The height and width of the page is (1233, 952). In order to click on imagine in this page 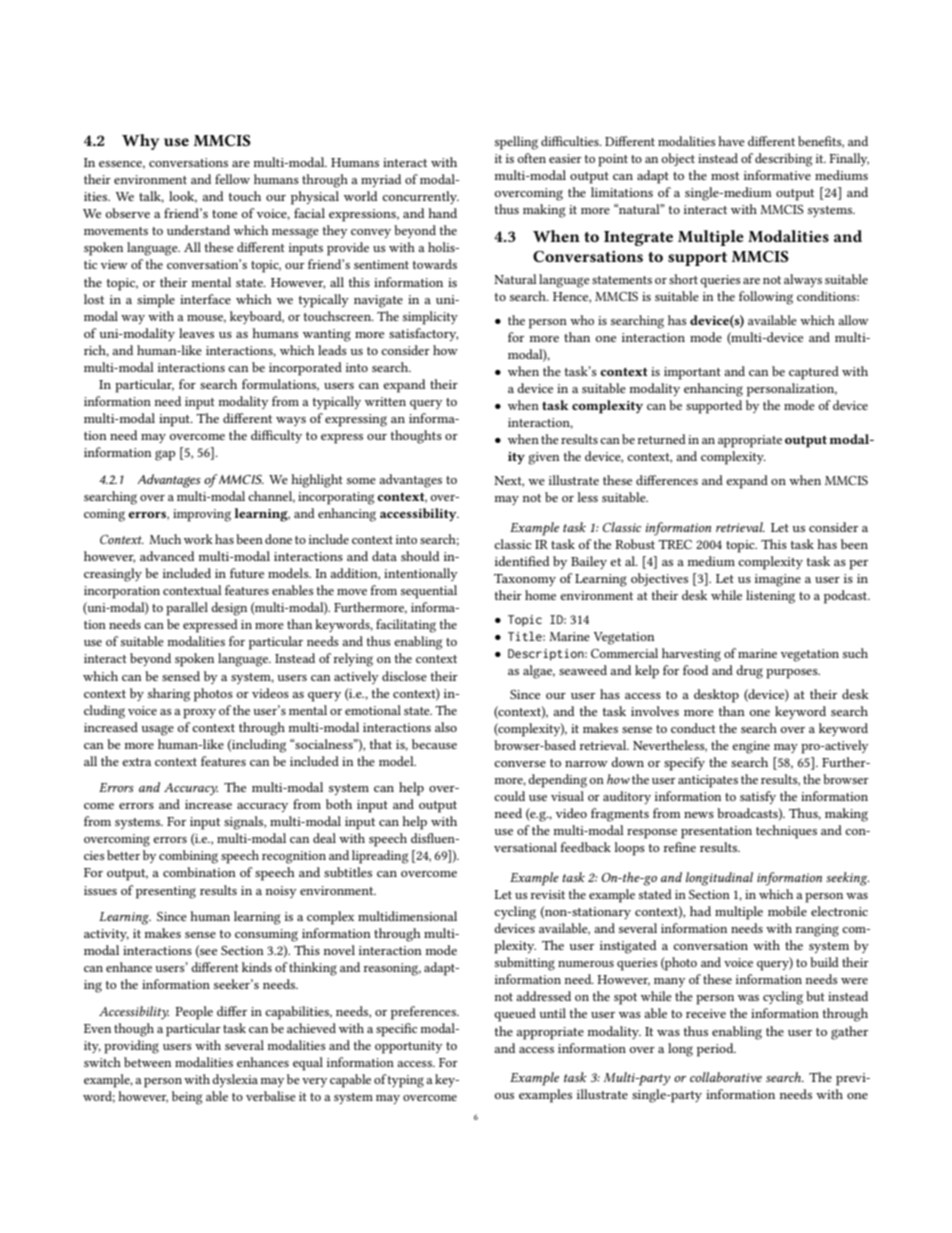, I will do `click(778, 580)`.
